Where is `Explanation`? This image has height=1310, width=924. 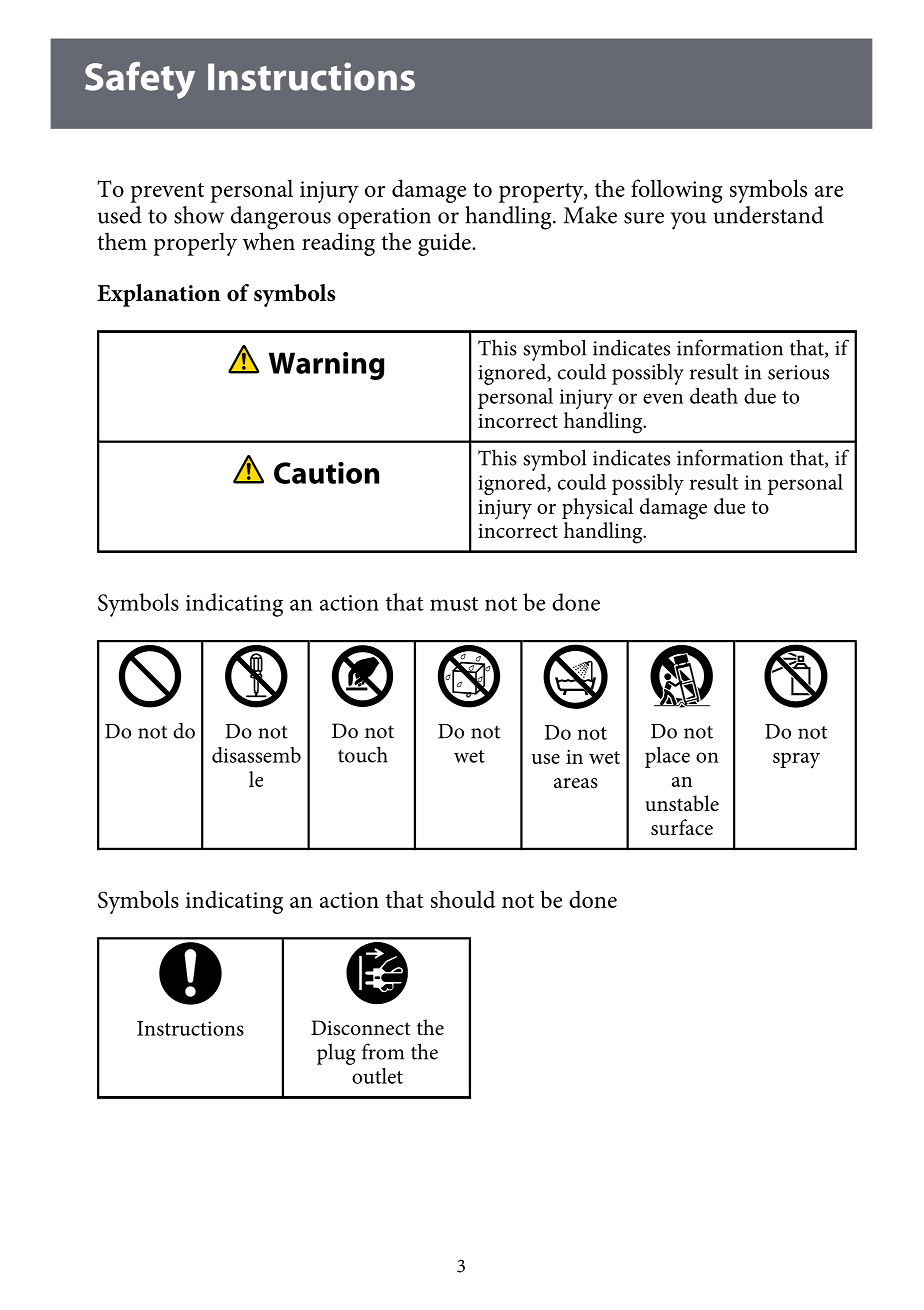
Explanation is located at coordinates (159, 295).
